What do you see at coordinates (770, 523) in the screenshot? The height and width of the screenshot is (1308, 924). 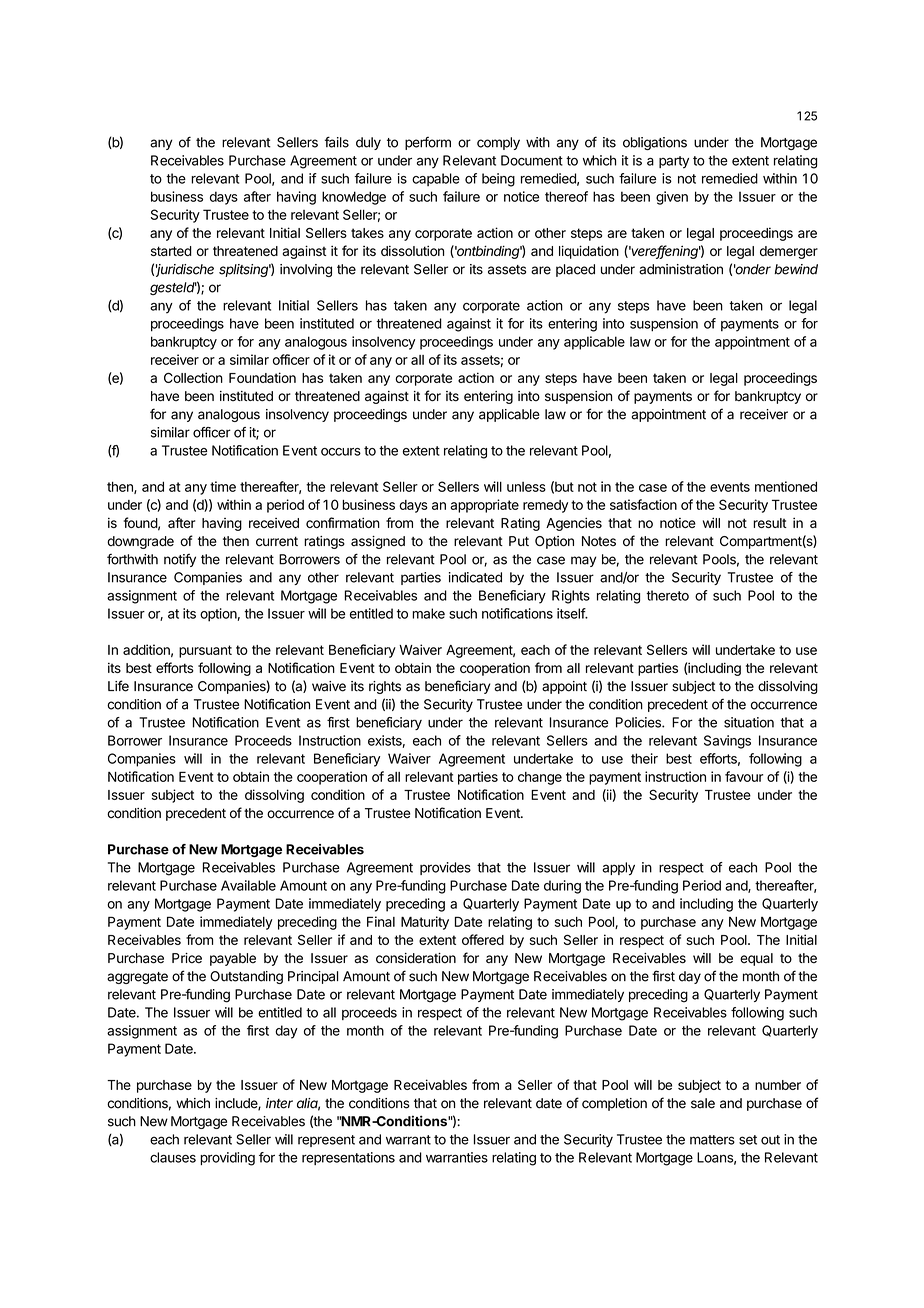 I see `result` at bounding box center [770, 523].
